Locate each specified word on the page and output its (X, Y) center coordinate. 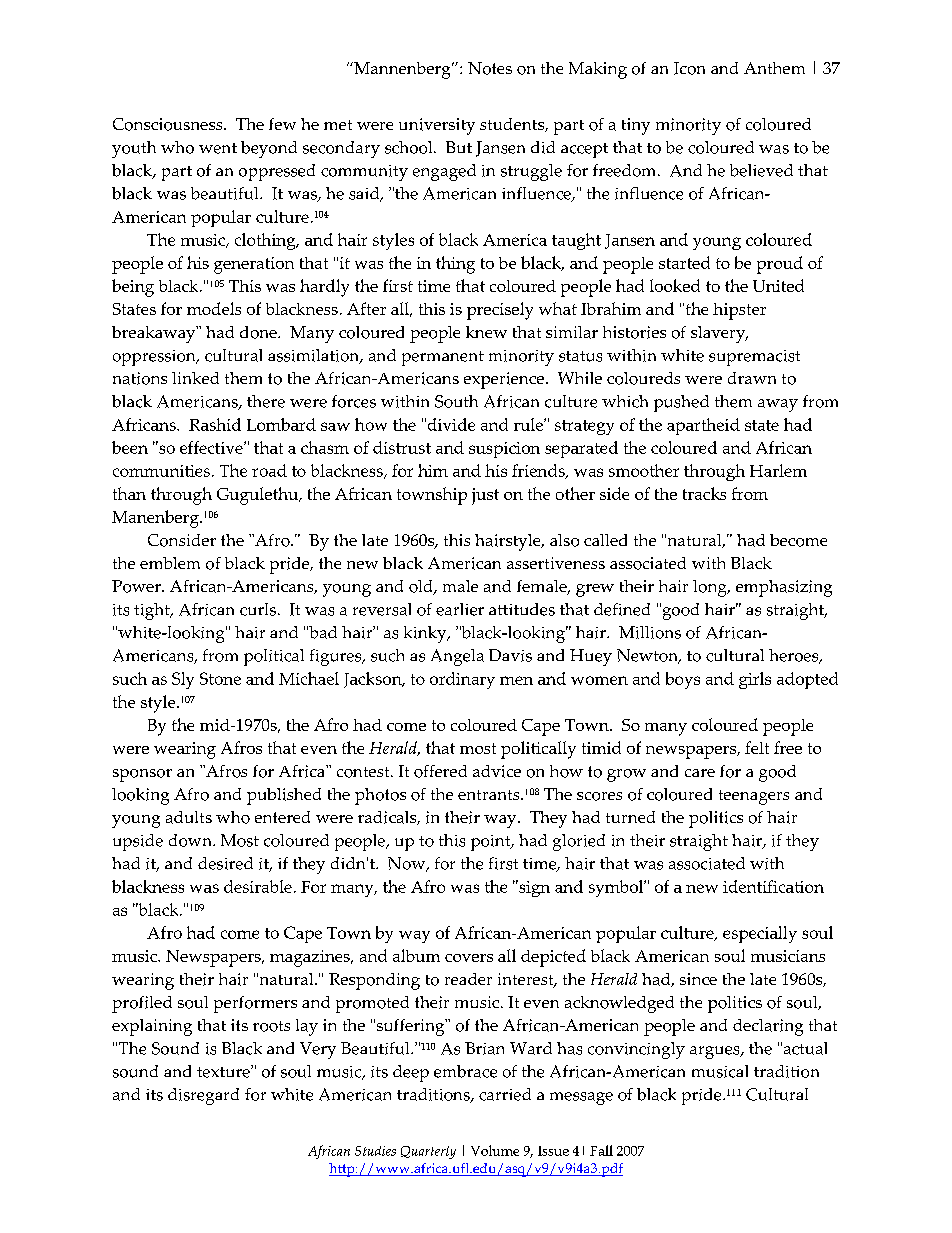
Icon (689, 68)
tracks (704, 493)
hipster (739, 311)
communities (161, 471)
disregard (203, 1096)
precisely (500, 311)
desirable (258, 886)
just (485, 496)
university (437, 126)
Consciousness (169, 124)
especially (760, 934)
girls (755, 680)
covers (469, 958)
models (214, 308)
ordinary (462, 680)
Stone (220, 678)
